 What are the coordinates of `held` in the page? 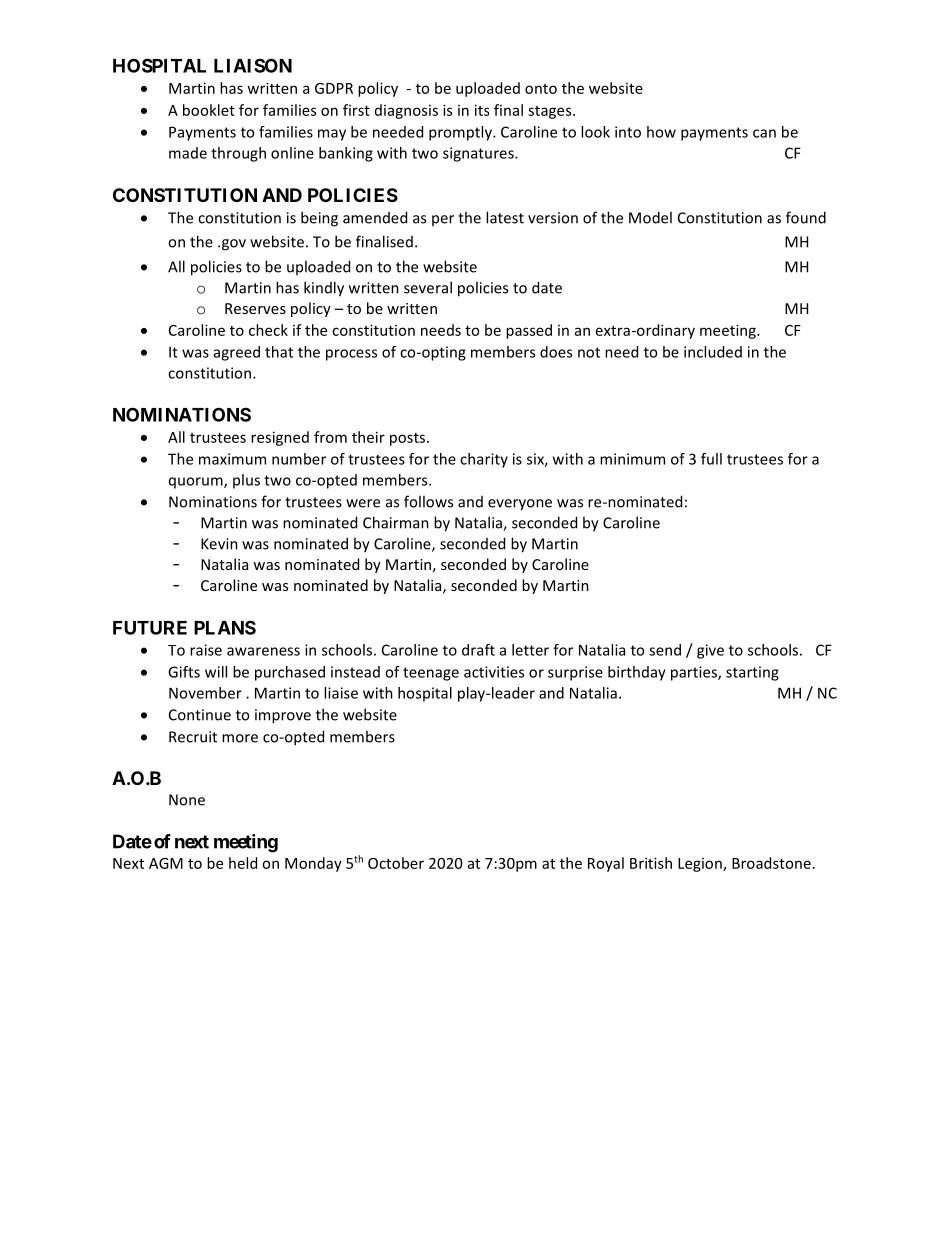 It's located at (243, 863).
